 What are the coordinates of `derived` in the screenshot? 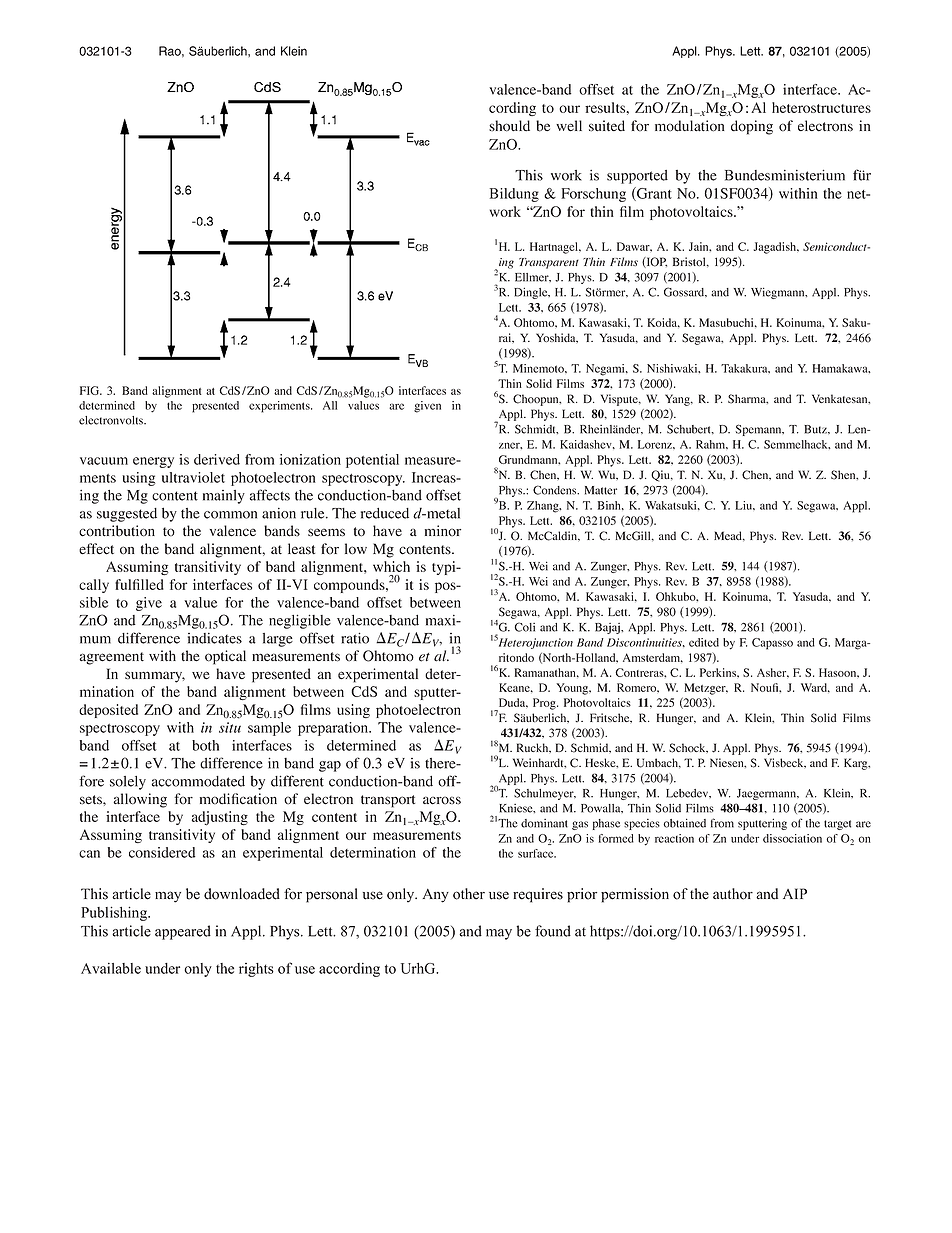 It's located at (217, 459).
